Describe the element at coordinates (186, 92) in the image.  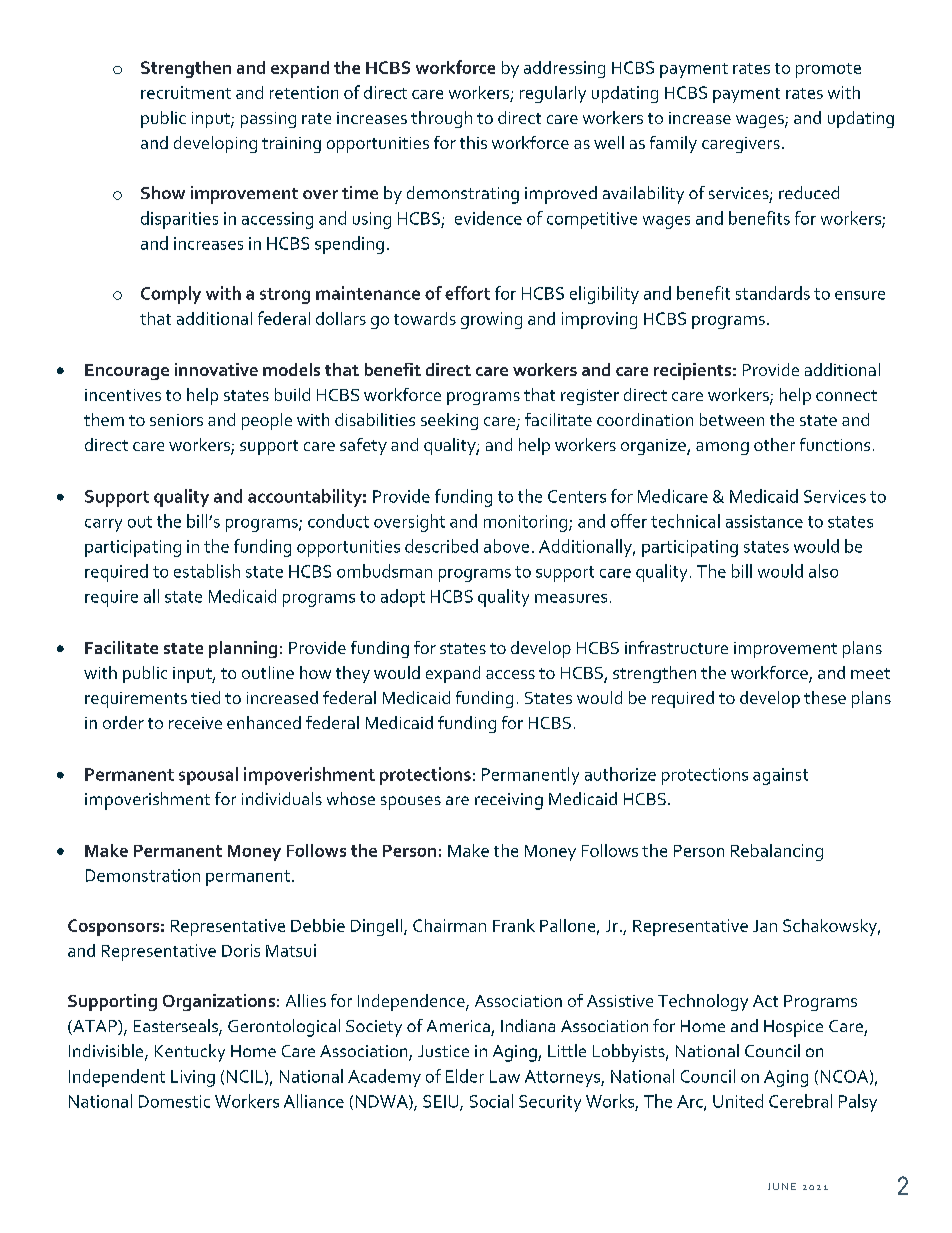
I see `recruitment` at that location.
